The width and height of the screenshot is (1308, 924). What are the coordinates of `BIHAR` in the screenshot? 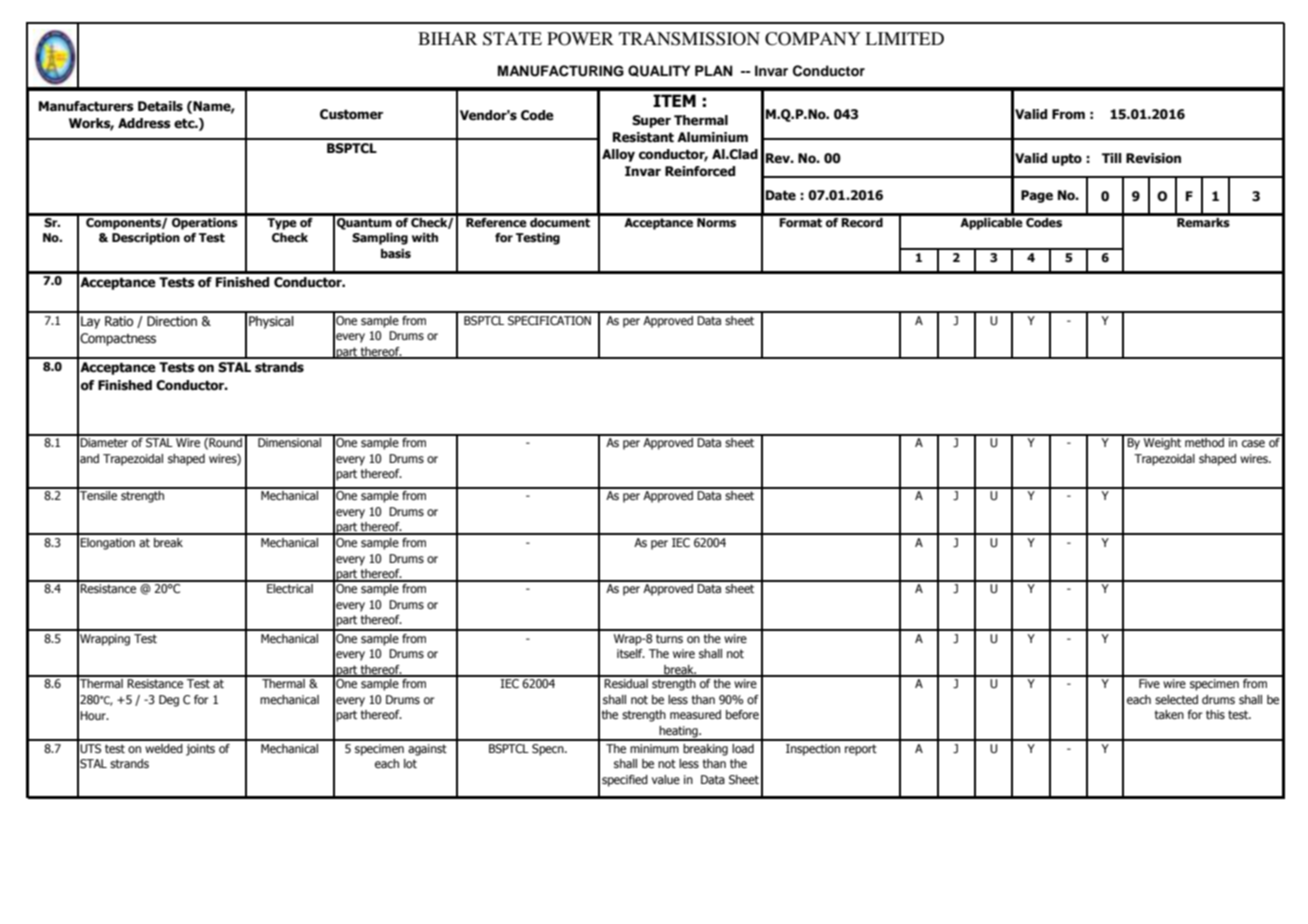 It's located at (447, 38).
